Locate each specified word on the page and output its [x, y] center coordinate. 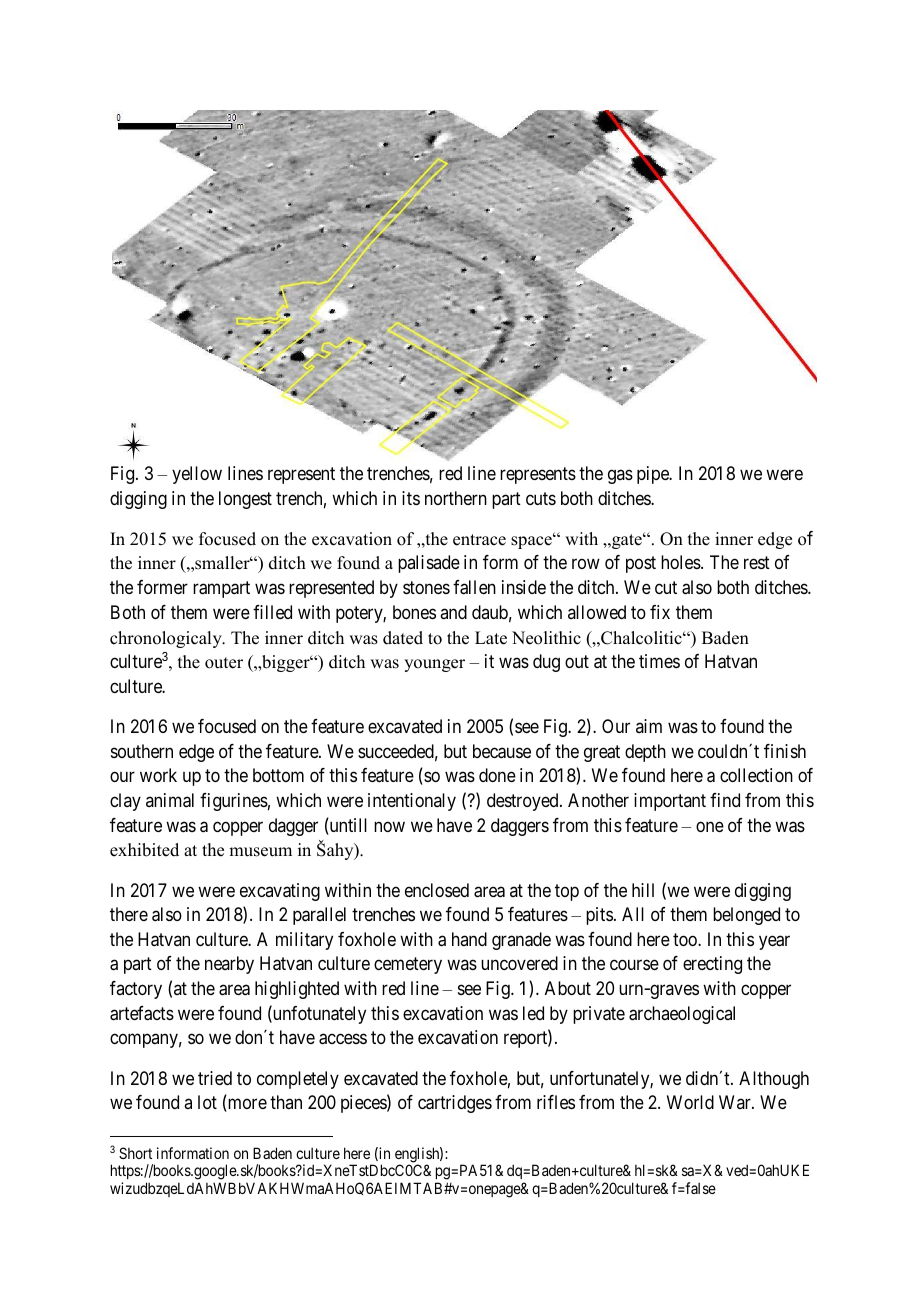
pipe [654, 475]
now [389, 826]
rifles [556, 1102]
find [725, 800]
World [690, 1102]
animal [170, 800]
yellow [197, 475]
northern [456, 498]
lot [207, 1102]
